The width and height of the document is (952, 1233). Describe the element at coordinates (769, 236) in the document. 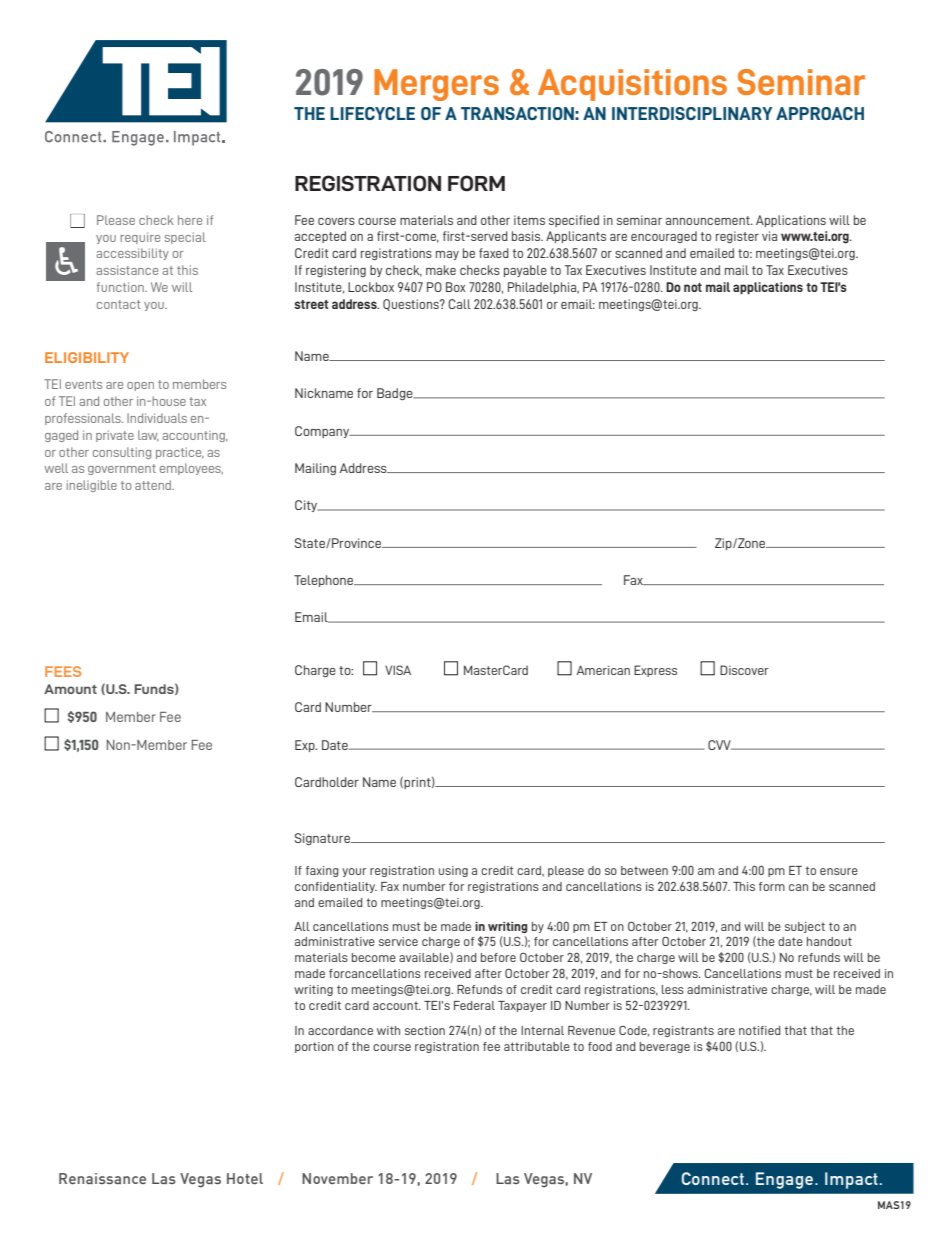

I see `via` at that location.
